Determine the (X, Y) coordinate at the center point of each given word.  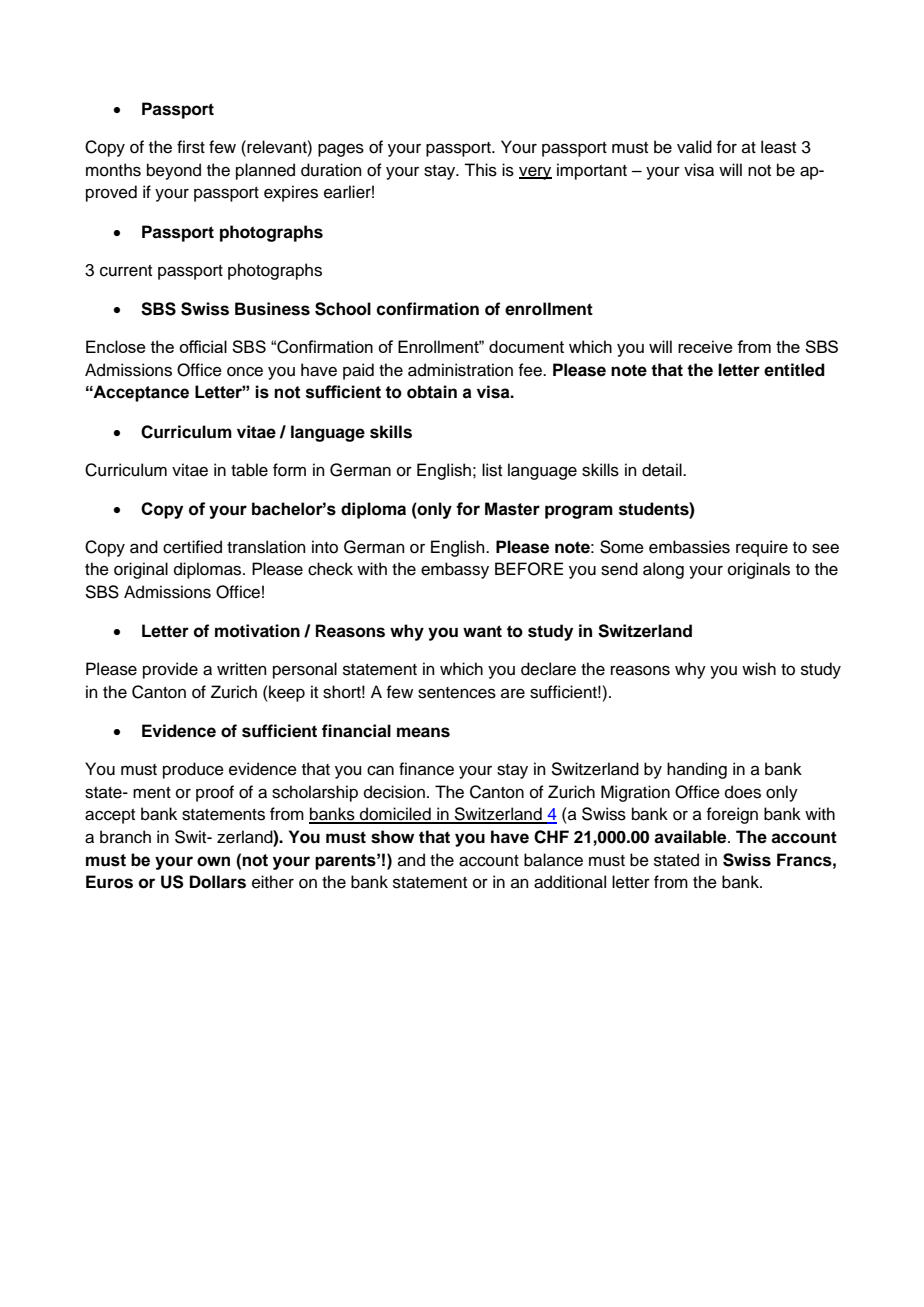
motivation (257, 631)
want (482, 631)
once (245, 371)
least (778, 147)
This (480, 170)
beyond (174, 171)
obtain (432, 392)
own (213, 861)
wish (759, 669)
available (691, 837)
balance (553, 860)
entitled (794, 370)
